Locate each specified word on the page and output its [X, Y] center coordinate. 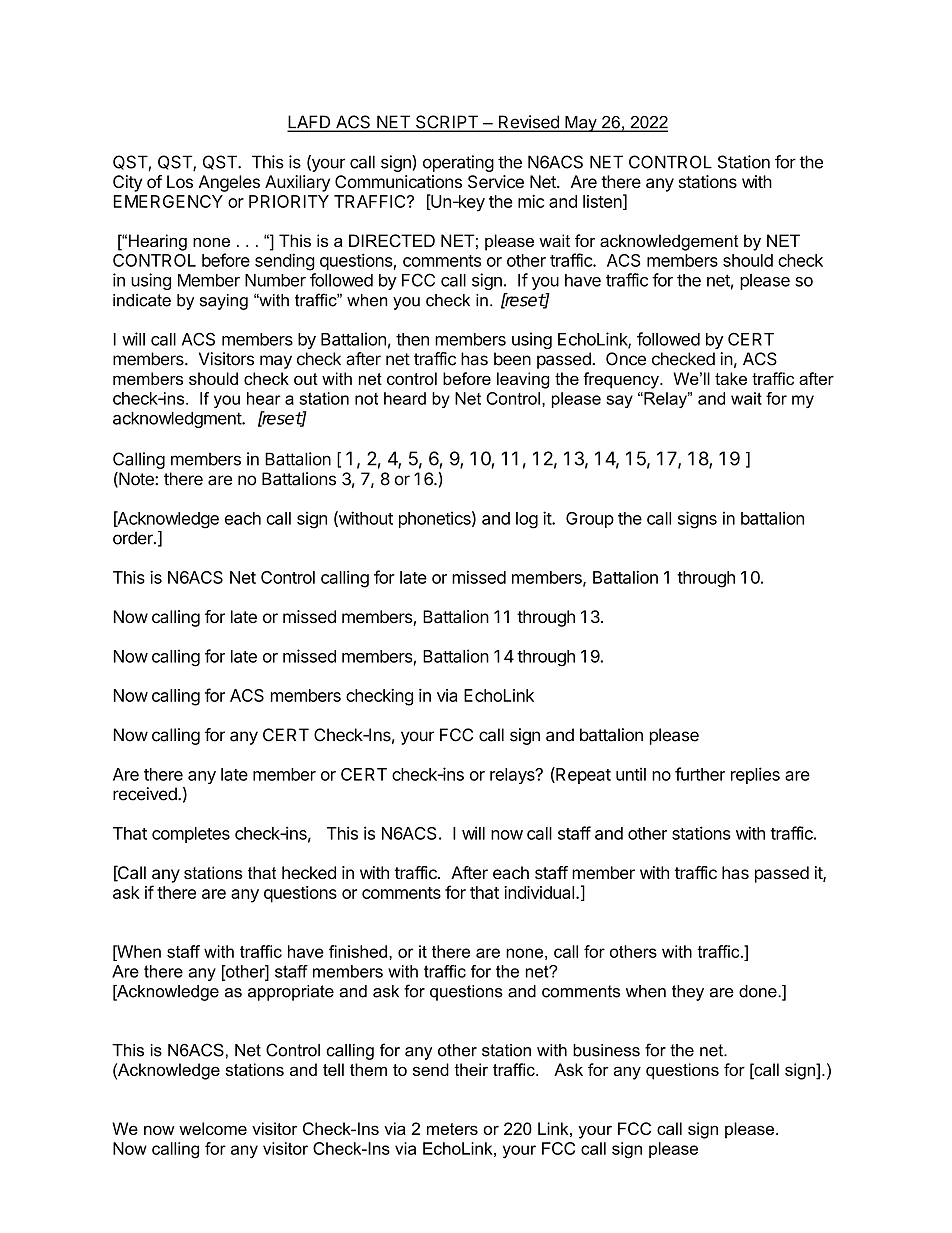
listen [602, 201]
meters [452, 1129]
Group [590, 520]
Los [180, 181]
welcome [213, 1128]
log [527, 520]
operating [458, 163]
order [134, 538]
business [606, 1050]
